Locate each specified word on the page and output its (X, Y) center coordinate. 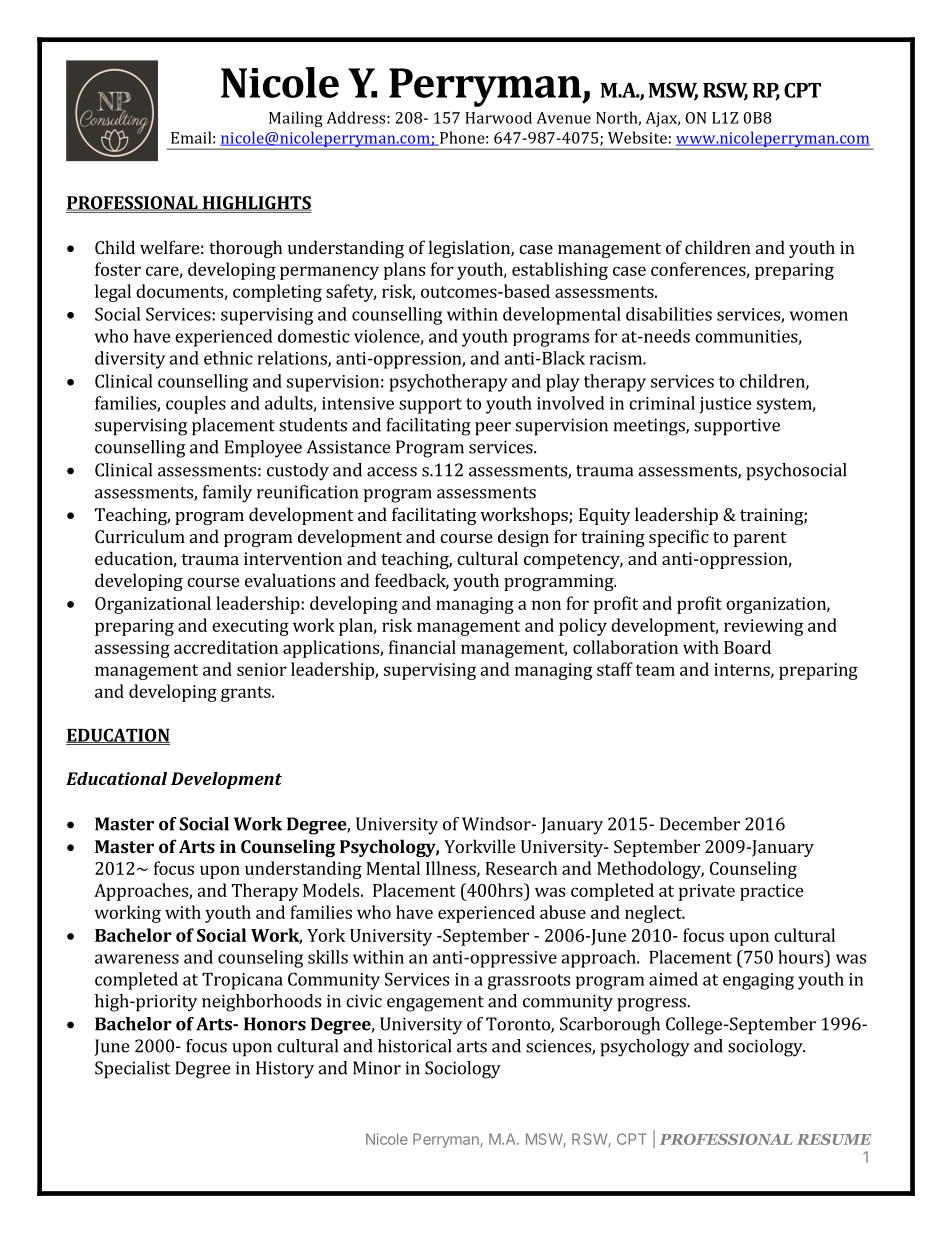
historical (415, 1046)
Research (521, 868)
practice (772, 892)
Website (637, 137)
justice (726, 405)
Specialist (132, 1070)
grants (247, 694)
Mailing (296, 119)
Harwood (498, 118)
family (227, 494)
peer (493, 429)
